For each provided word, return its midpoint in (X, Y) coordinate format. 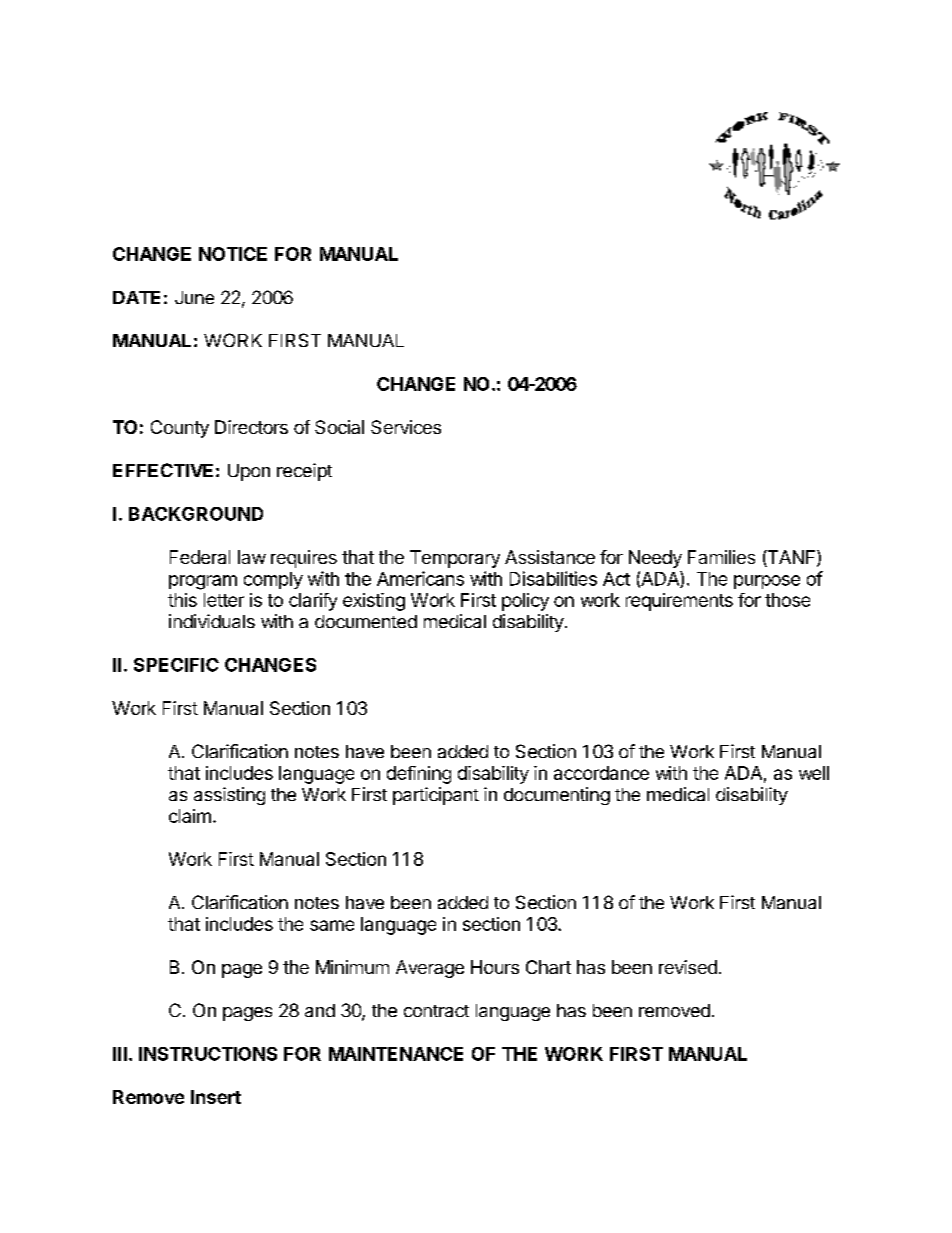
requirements (679, 602)
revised (688, 967)
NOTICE (233, 254)
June (194, 297)
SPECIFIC (176, 665)
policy (525, 602)
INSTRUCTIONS (208, 1054)
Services (406, 427)
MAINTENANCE (396, 1054)
